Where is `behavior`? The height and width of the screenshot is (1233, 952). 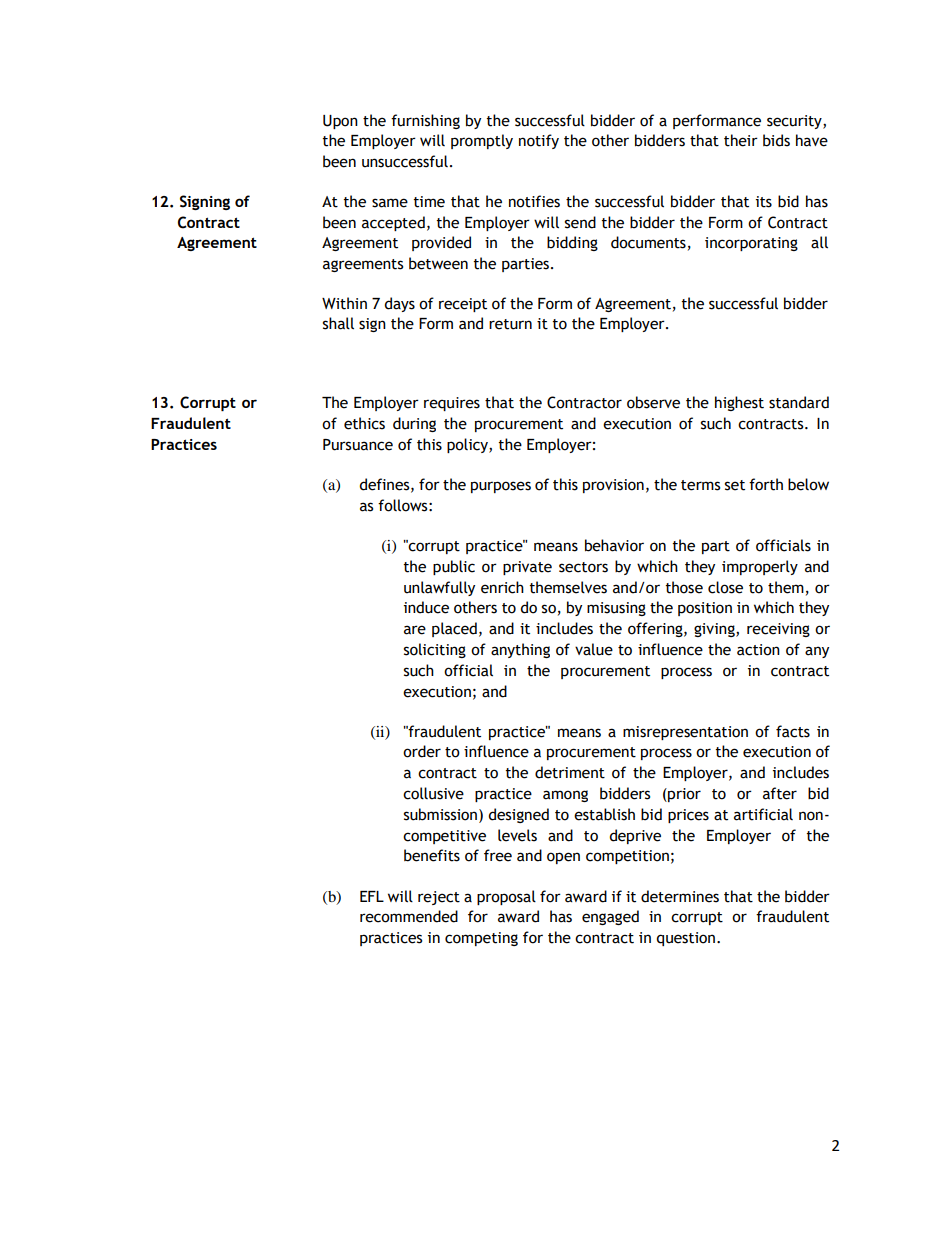 behavior is located at coordinates (614, 545).
